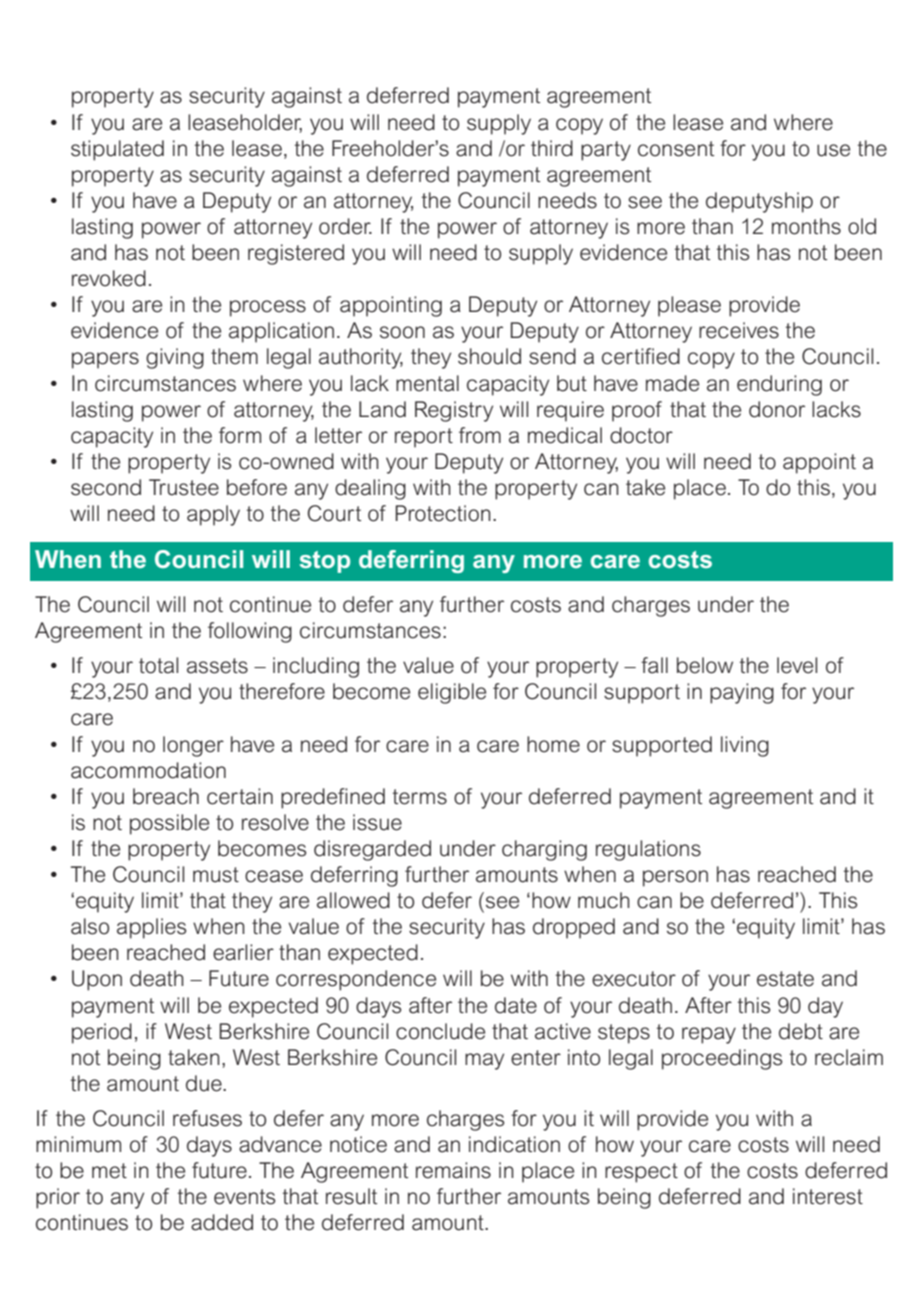  Describe the element at coordinates (742, 693) in the screenshot. I see `paying` at that location.
